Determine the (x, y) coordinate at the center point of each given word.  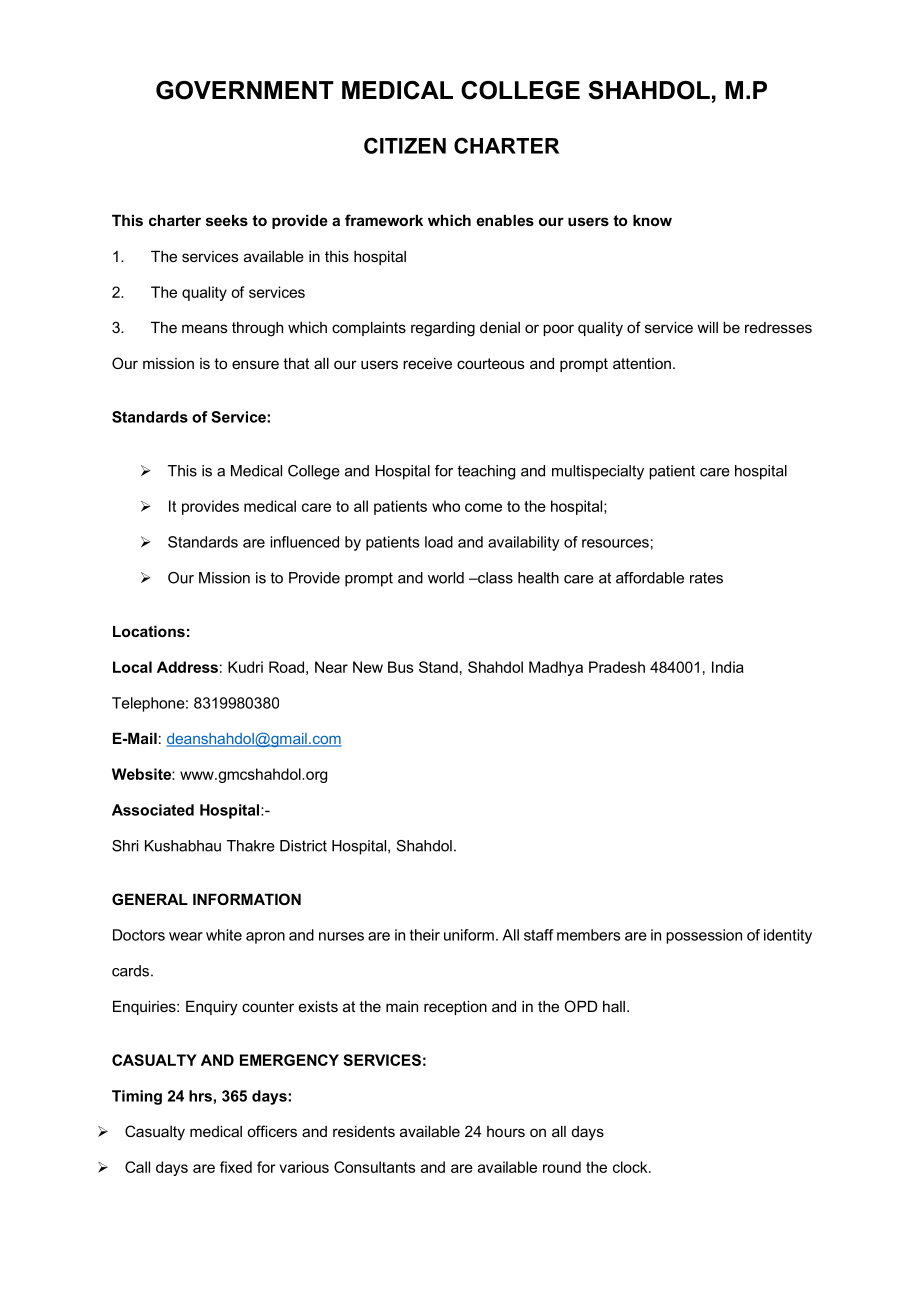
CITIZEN (405, 145)
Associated (153, 810)
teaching (486, 472)
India (728, 667)
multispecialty (598, 472)
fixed (236, 1167)
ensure (255, 364)
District (303, 846)
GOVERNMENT (245, 90)
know (652, 220)
